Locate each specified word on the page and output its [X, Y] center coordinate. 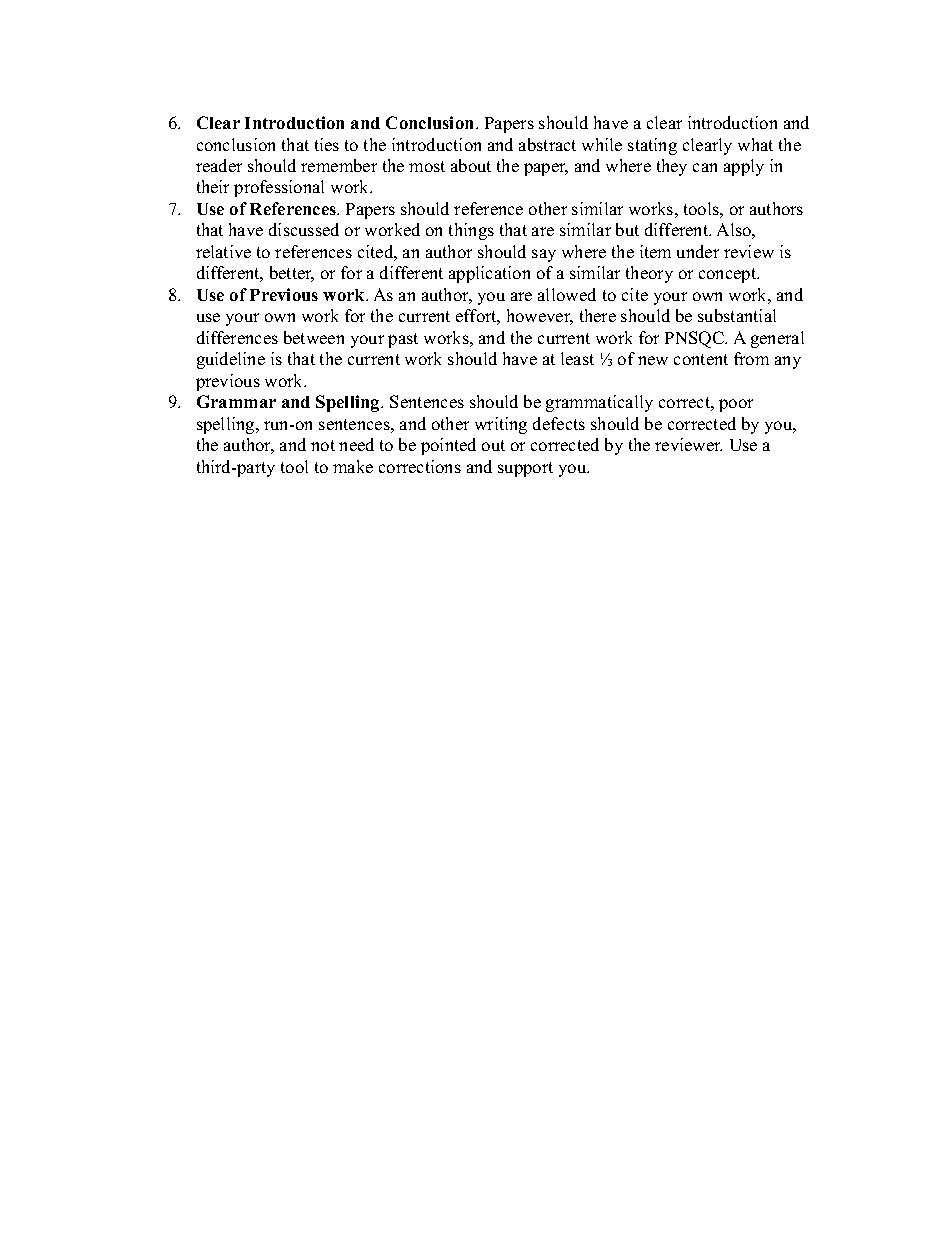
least [577, 358]
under [698, 251]
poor [736, 405]
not [323, 445]
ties [327, 144]
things [471, 231]
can [705, 167]
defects [559, 423]
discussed [304, 229]
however [540, 317]
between [314, 337]
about [471, 165]
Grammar [236, 401]
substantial [737, 315]
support [525, 469]
